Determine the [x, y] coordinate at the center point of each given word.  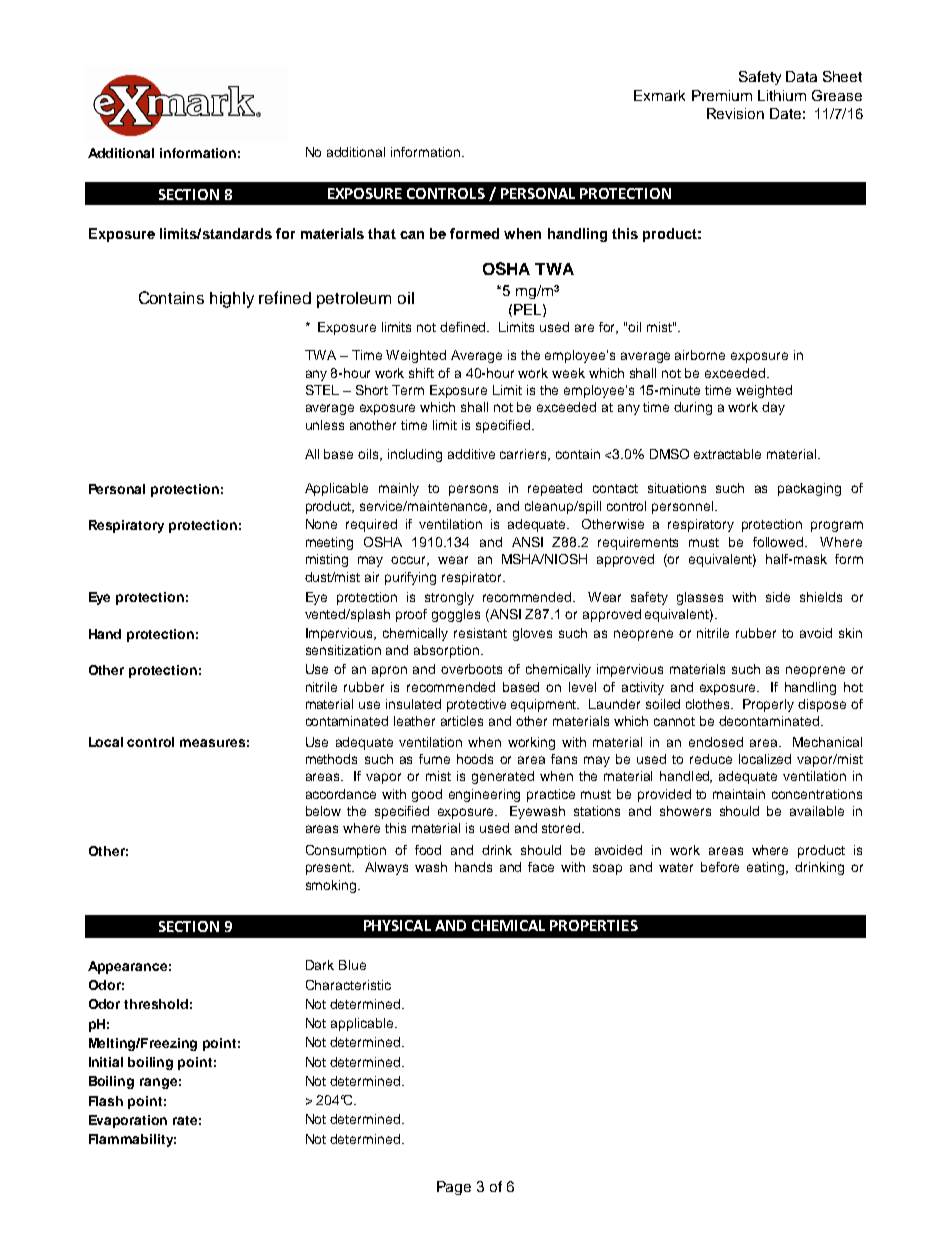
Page [454, 1188]
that [382, 233]
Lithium [782, 95]
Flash [106, 1101]
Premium [722, 95]
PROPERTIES [594, 925]
